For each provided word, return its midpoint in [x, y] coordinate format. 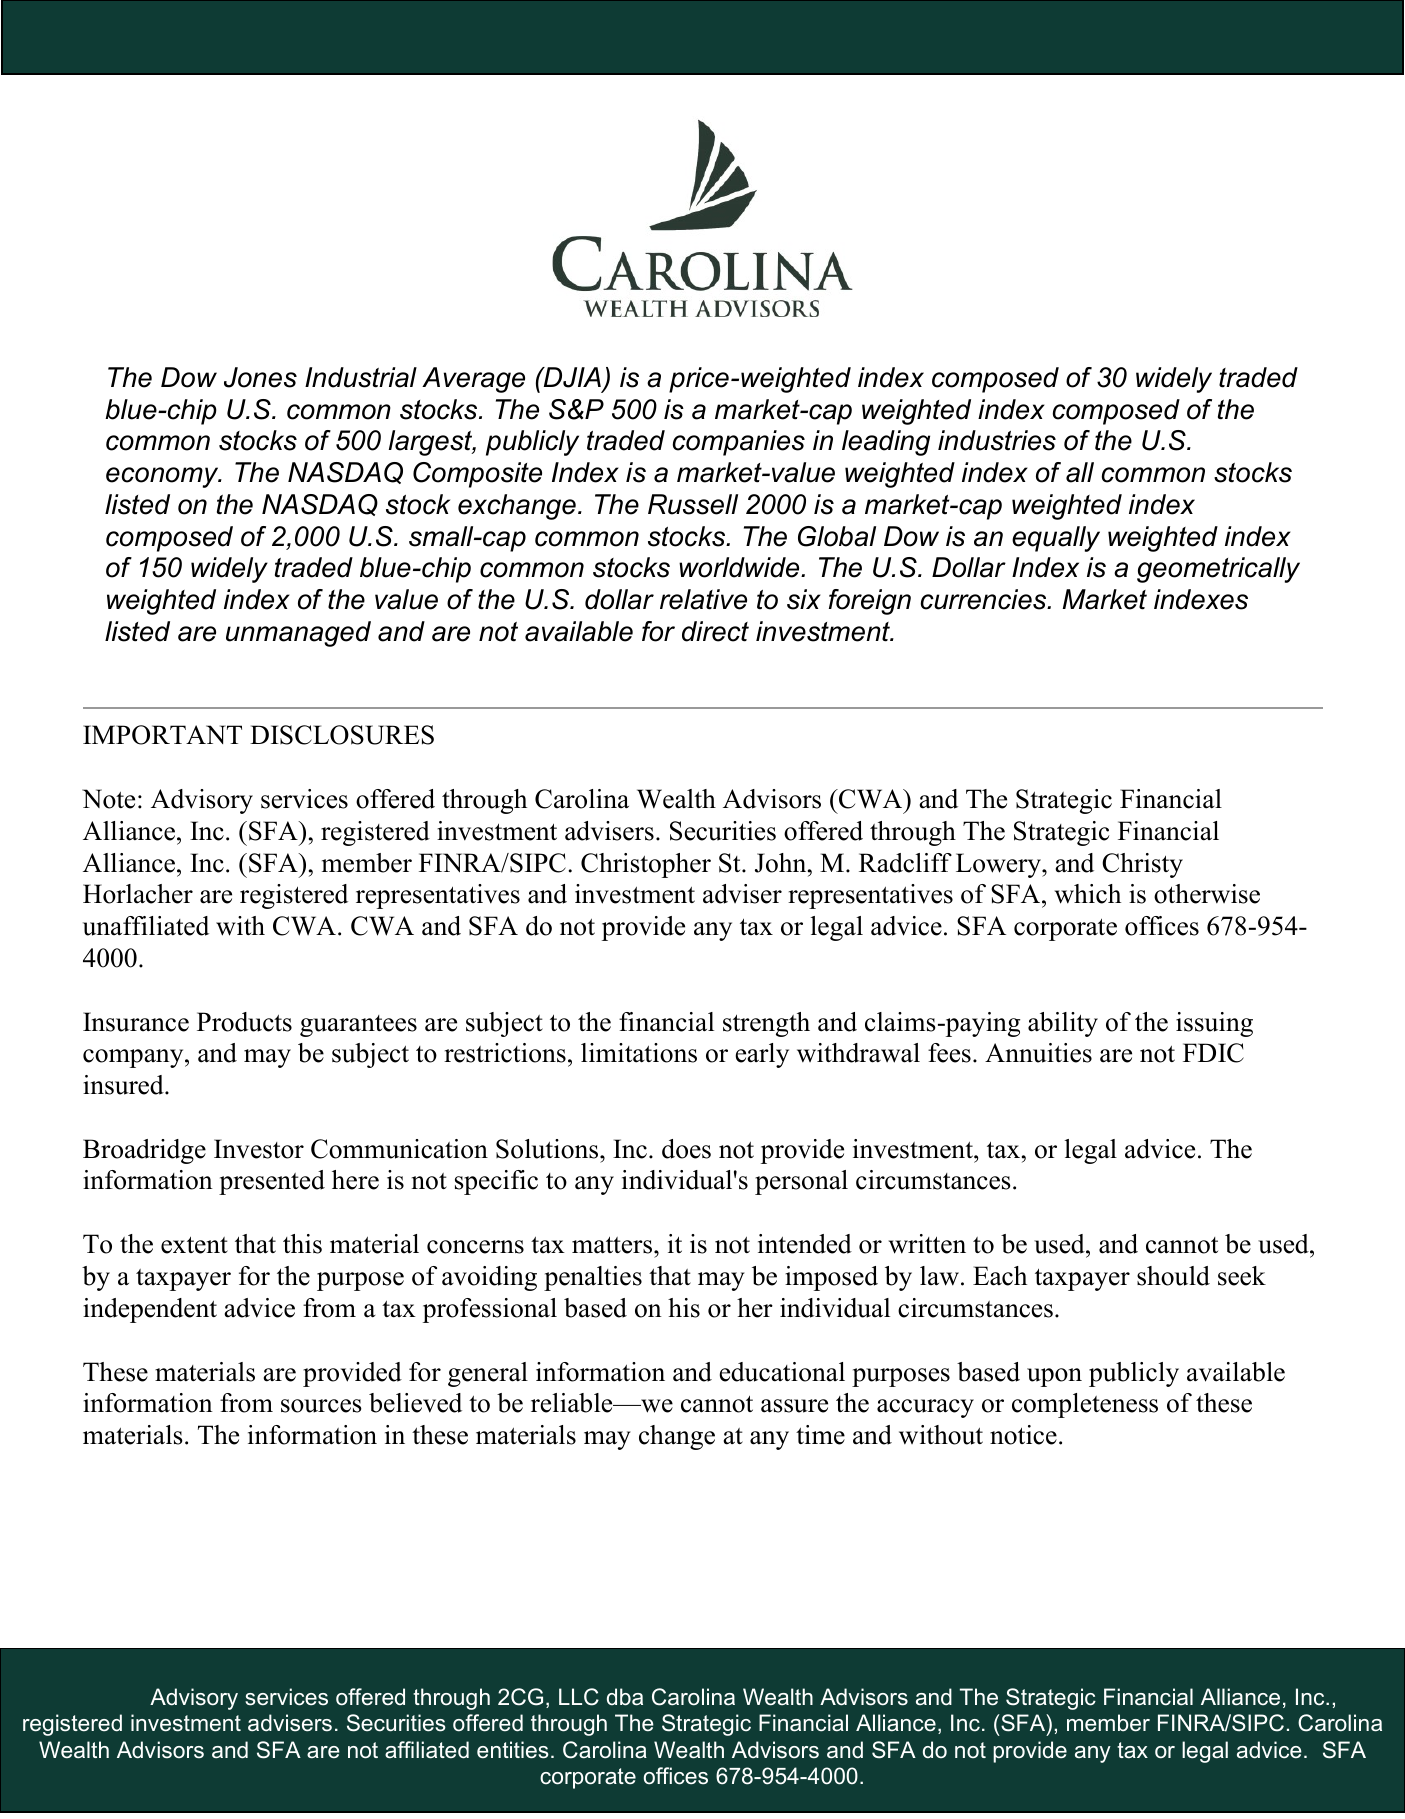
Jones [260, 377]
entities [513, 1750]
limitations [639, 1053]
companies [739, 443]
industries [997, 440]
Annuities [1038, 1053]
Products [244, 1022]
